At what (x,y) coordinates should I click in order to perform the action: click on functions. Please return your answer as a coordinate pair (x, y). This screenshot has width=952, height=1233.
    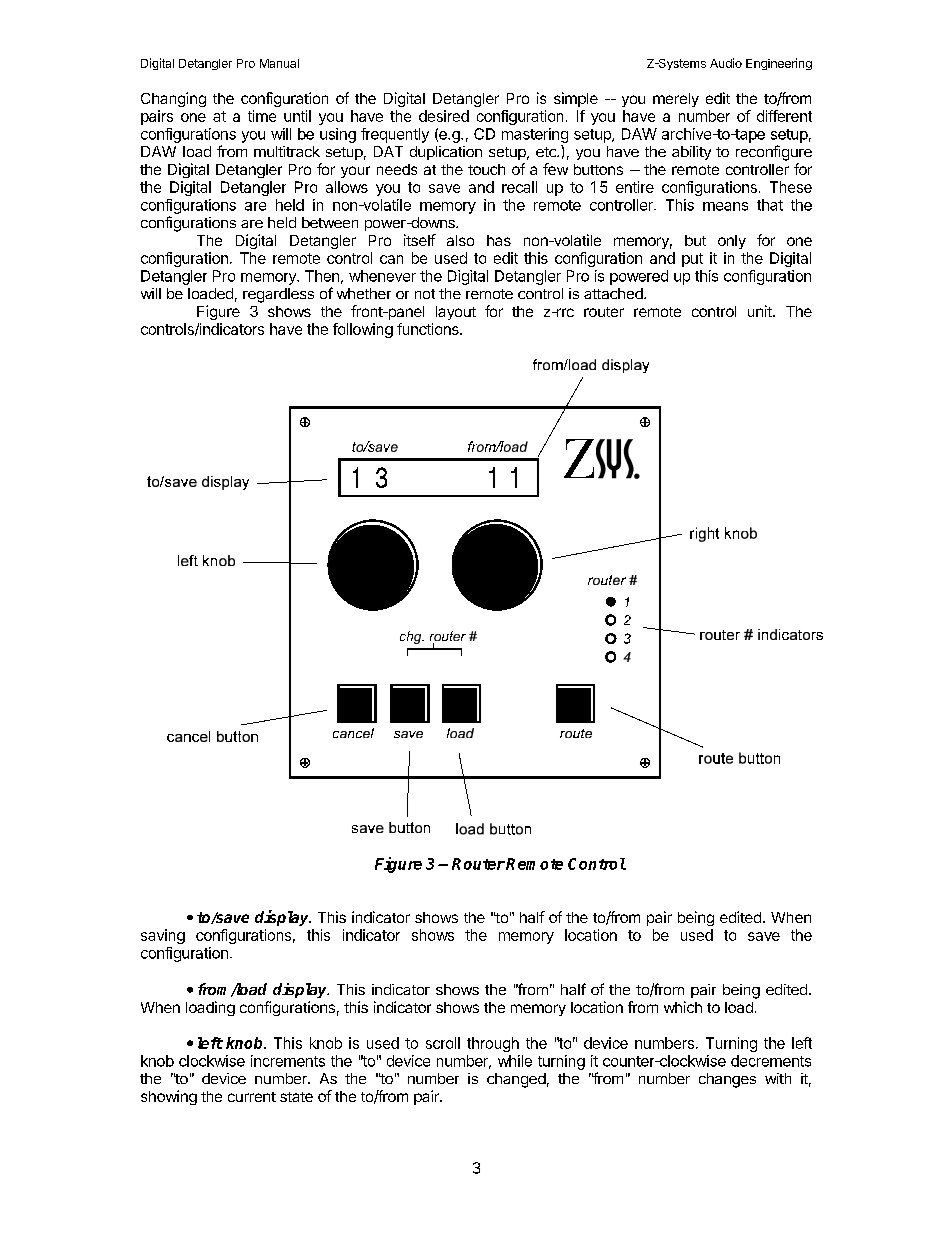
    Looking at the image, I should click on (429, 329).
